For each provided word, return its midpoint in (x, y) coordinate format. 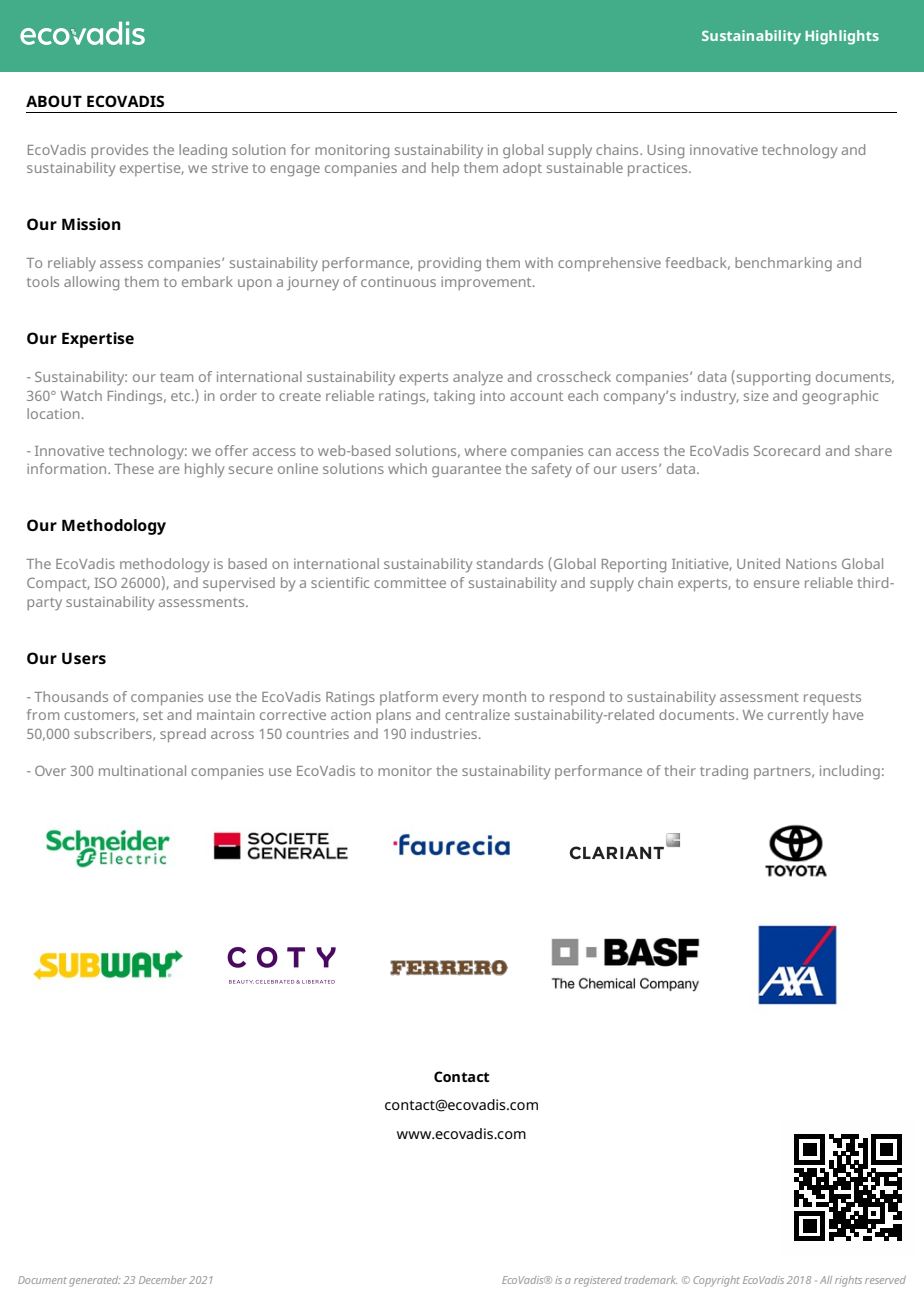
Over (50, 771)
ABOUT (54, 101)
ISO (106, 583)
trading (724, 772)
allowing (91, 283)
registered (598, 1281)
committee (410, 583)
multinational (142, 770)
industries (444, 733)
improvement (487, 283)
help (445, 169)
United (758, 563)
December (163, 1280)
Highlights (842, 37)
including (850, 772)
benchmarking (783, 264)
